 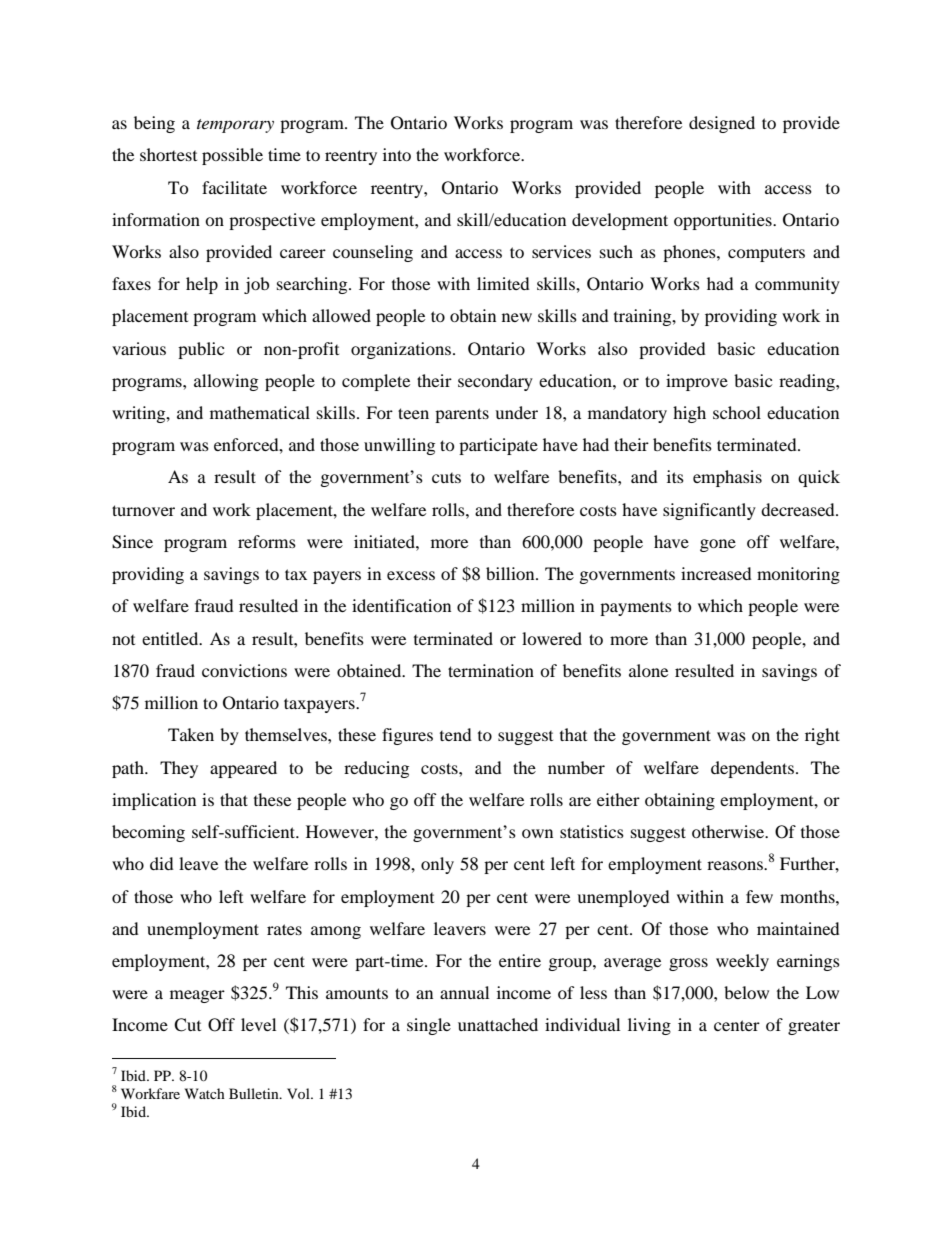 What do you see at coordinates (722, 124) in the screenshot?
I see `designed` at bounding box center [722, 124].
